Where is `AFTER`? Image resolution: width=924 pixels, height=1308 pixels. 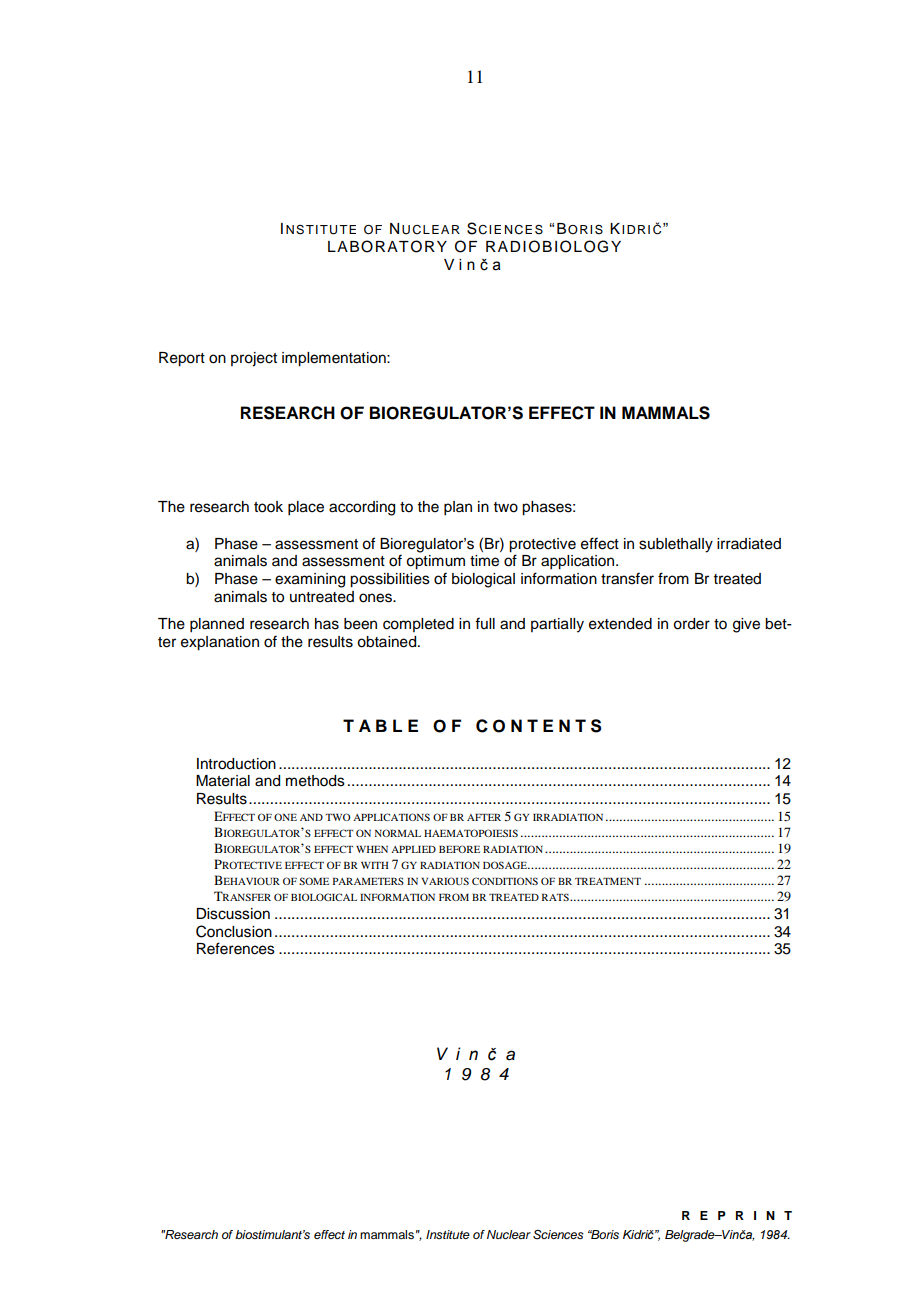 AFTER is located at coordinates (484, 817).
